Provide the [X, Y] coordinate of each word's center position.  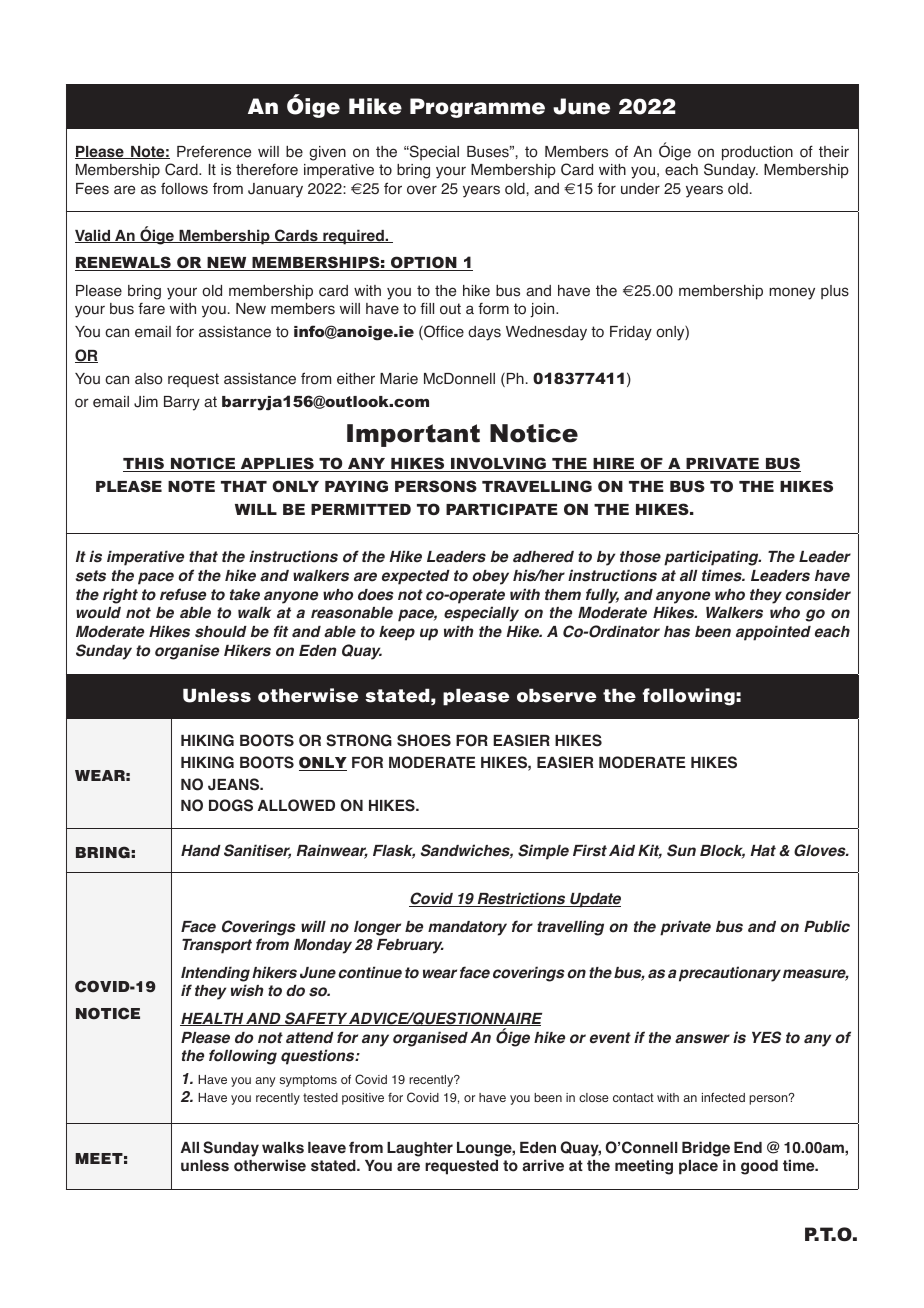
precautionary [730, 974]
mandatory [467, 928]
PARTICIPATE [502, 509]
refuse [183, 594]
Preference [214, 151]
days [484, 333]
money [792, 293]
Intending [215, 974]
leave [327, 1148]
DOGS [231, 805]
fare [151, 308]
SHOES [424, 740]
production [757, 153]
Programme [477, 108]
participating [712, 558]
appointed [773, 633]
